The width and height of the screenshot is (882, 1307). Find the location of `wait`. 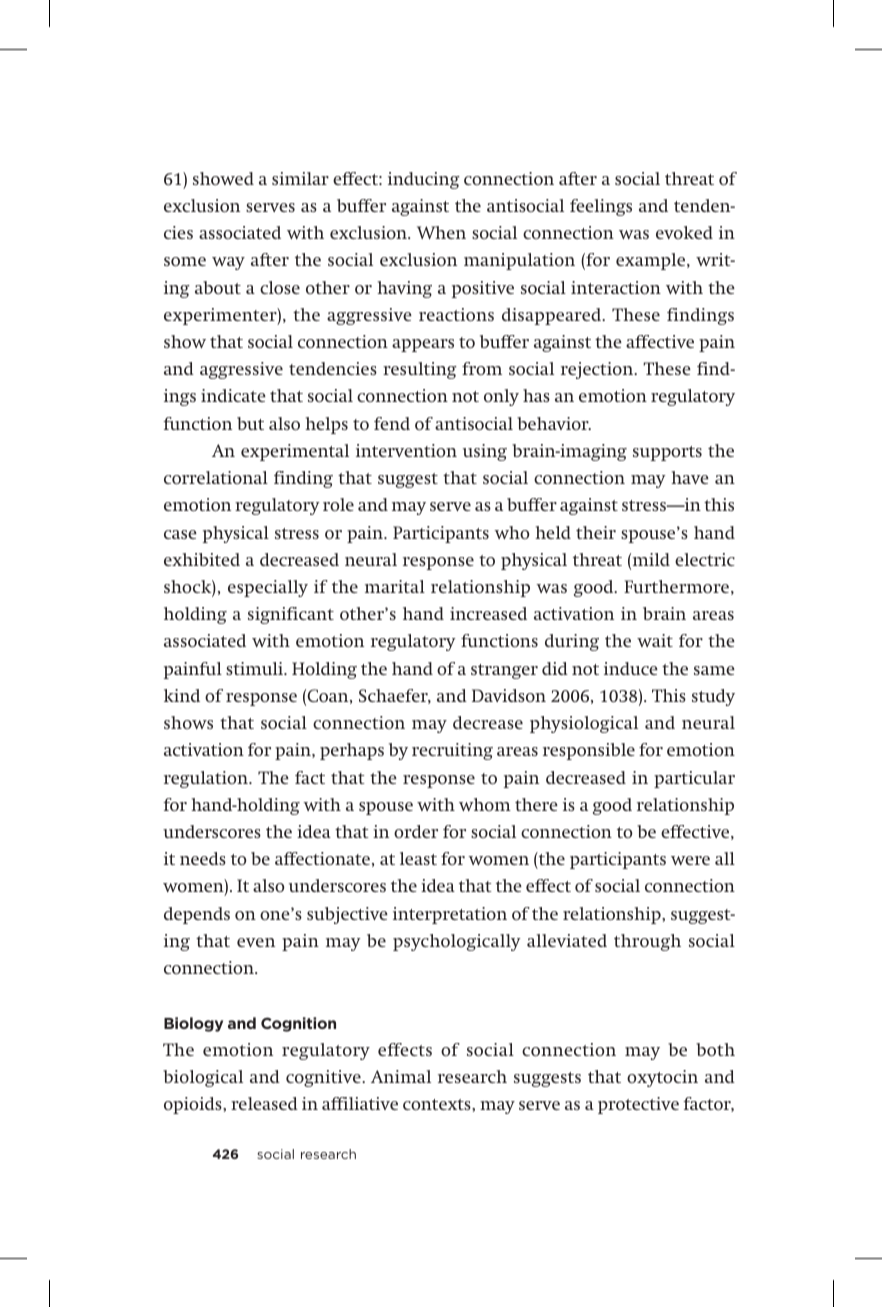

wait is located at coordinates (655, 640).
